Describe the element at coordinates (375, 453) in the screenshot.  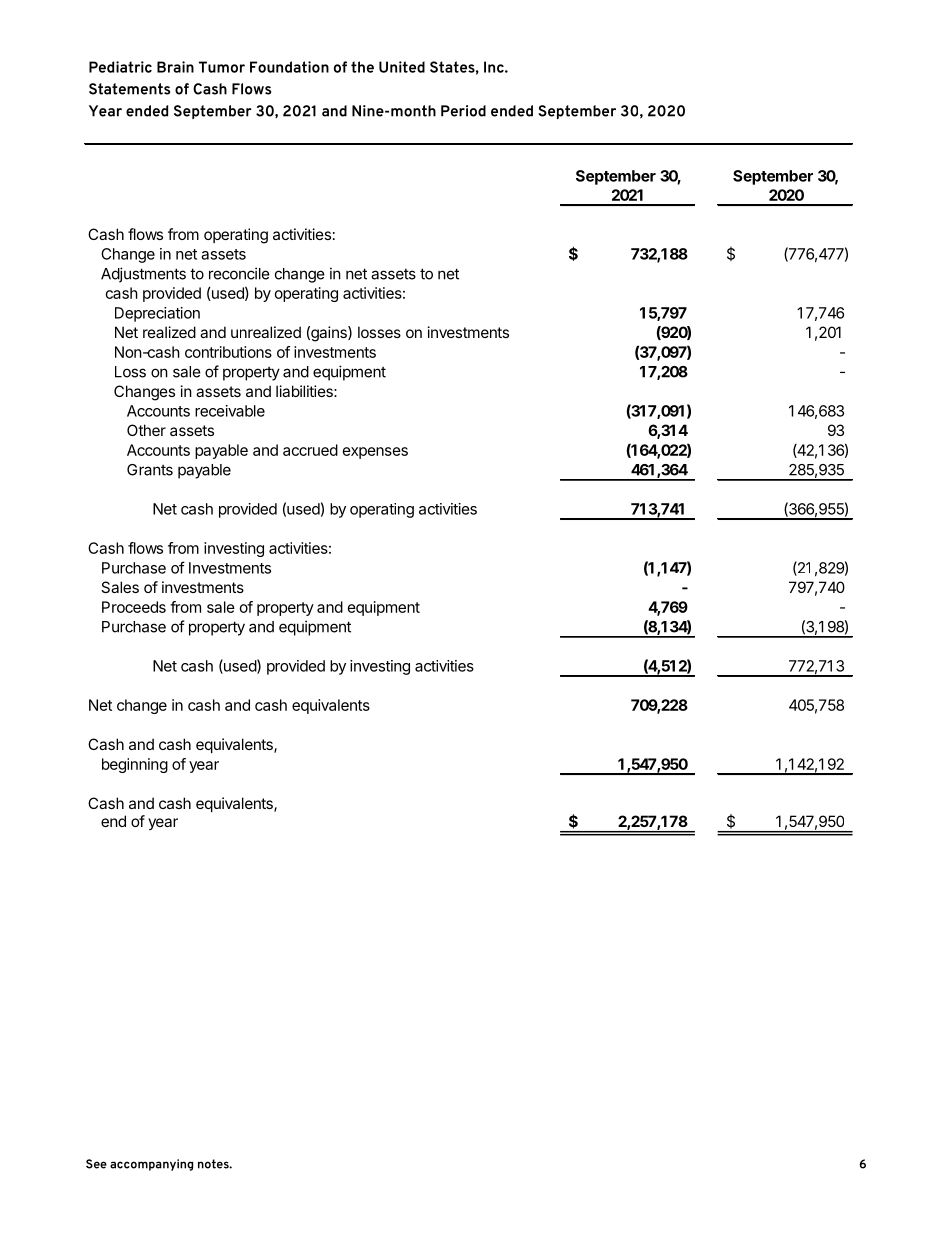
I see `expenses` at that location.
